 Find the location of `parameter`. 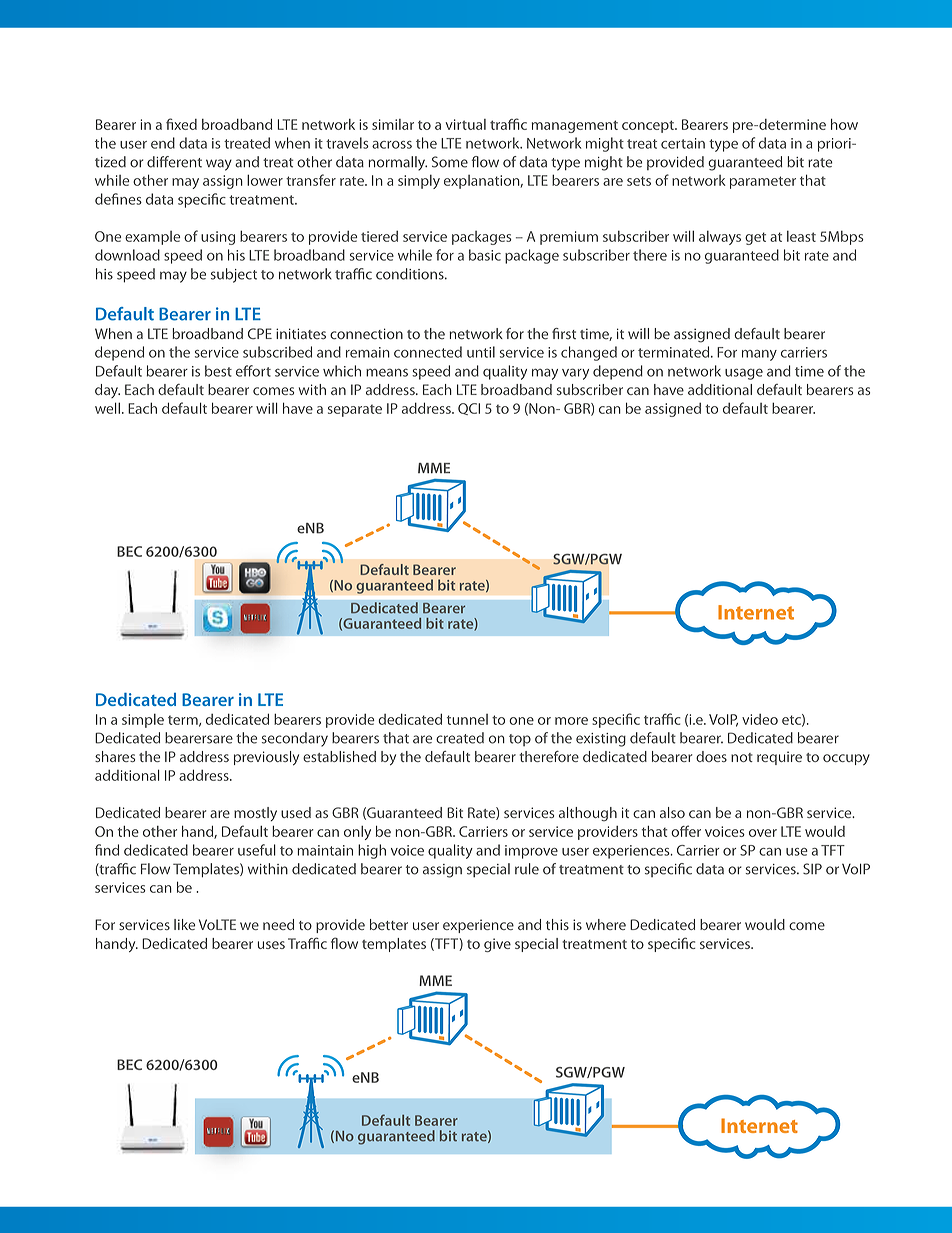

parameter is located at coordinates (763, 182).
